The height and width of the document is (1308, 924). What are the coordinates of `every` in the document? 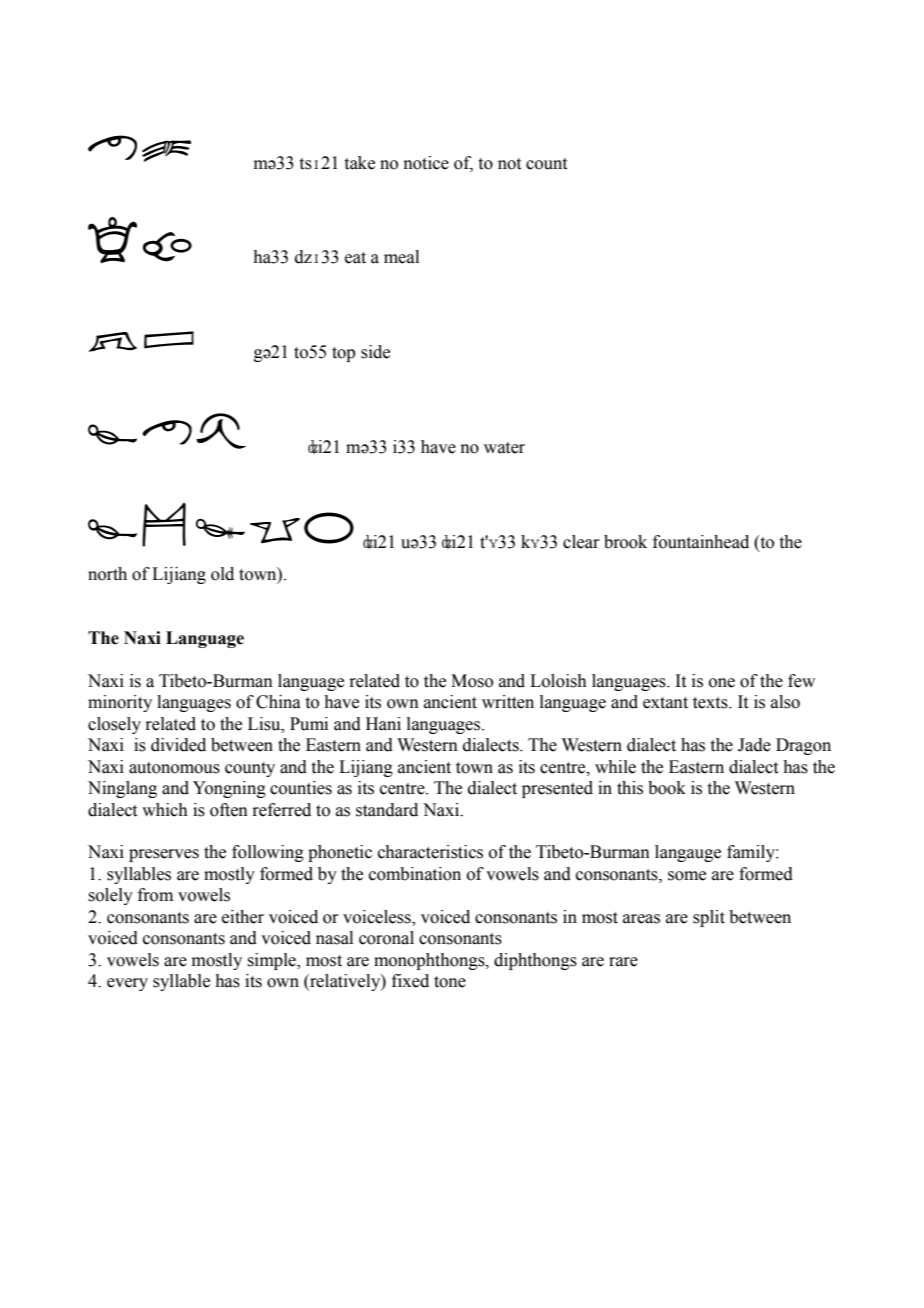 It's located at (127, 984).
